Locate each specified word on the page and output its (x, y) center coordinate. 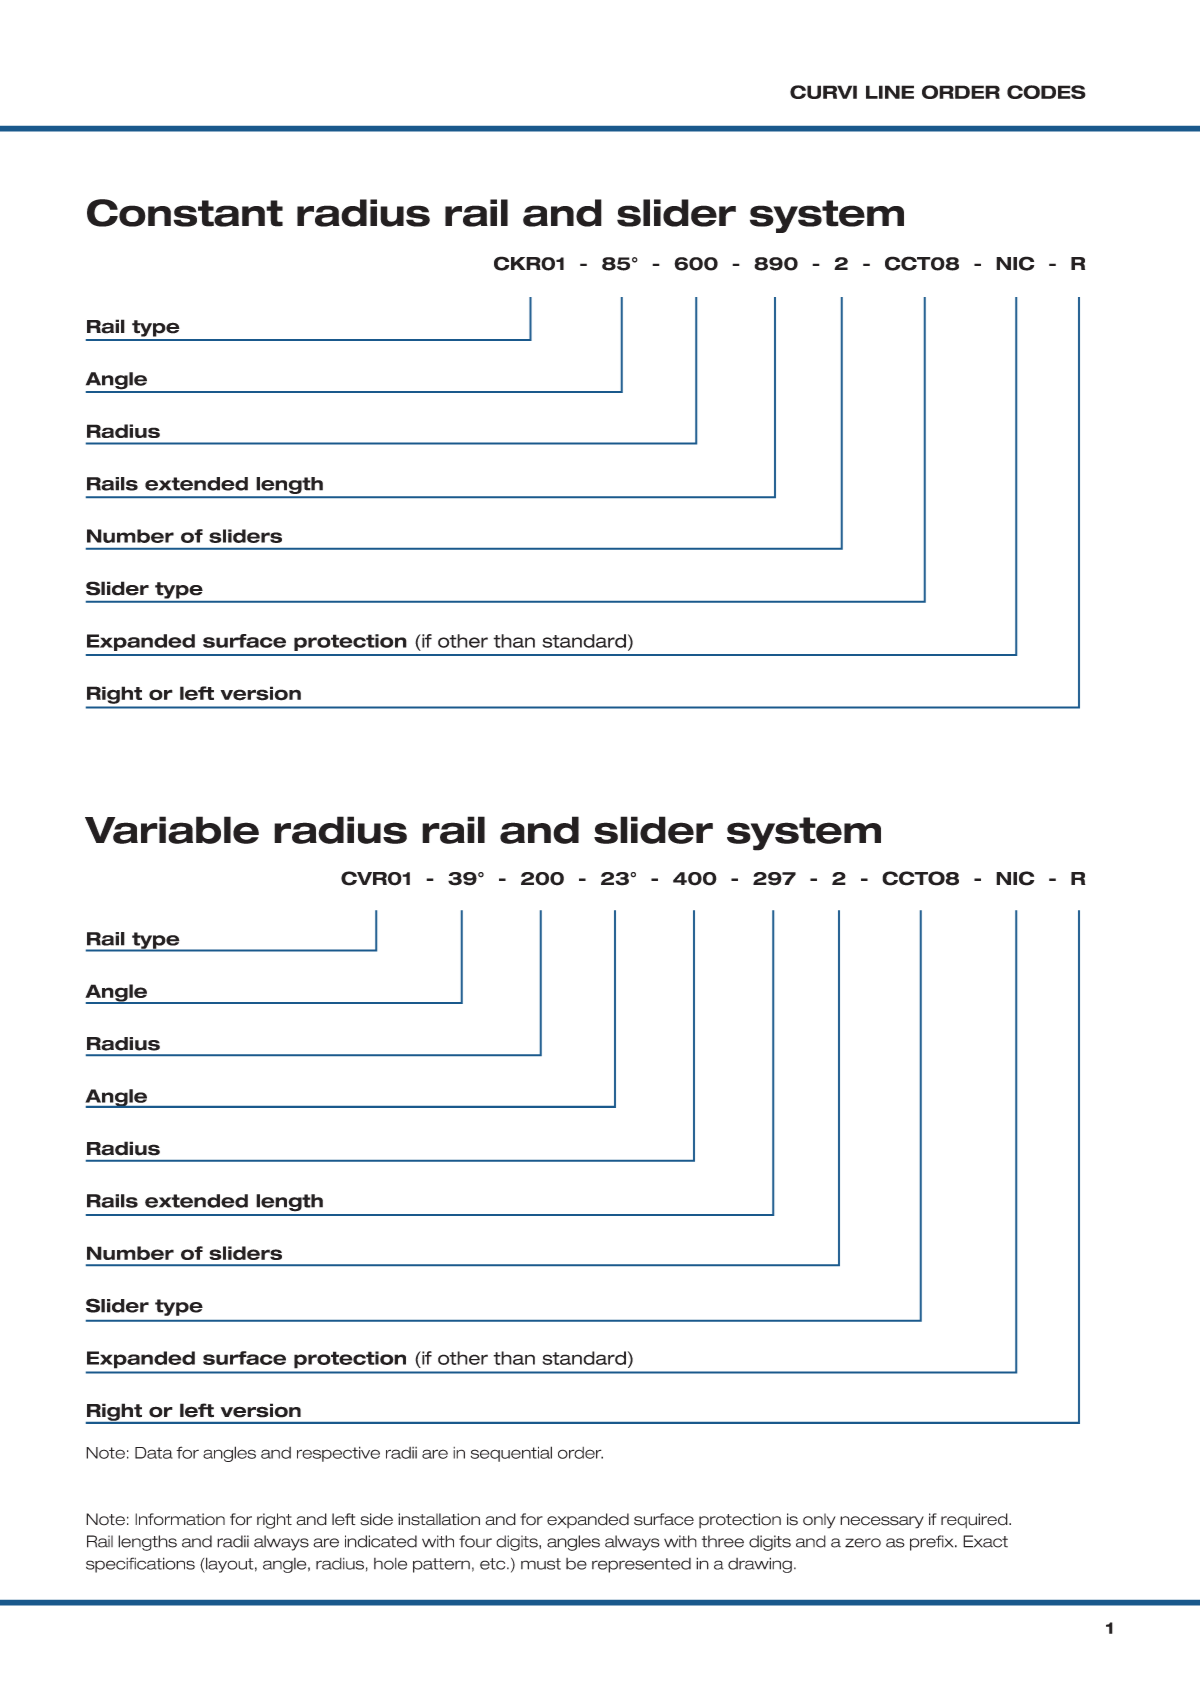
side (376, 1519)
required (975, 1520)
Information (180, 1519)
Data (154, 1453)
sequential (511, 1454)
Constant (185, 213)
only (819, 1521)
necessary (882, 1522)
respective (338, 1454)
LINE (890, 92)
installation (439, 1519)
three (723, 1541)
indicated (381, 1541)
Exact (985, 1541)
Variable (172, 830)
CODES (1046, 92)
